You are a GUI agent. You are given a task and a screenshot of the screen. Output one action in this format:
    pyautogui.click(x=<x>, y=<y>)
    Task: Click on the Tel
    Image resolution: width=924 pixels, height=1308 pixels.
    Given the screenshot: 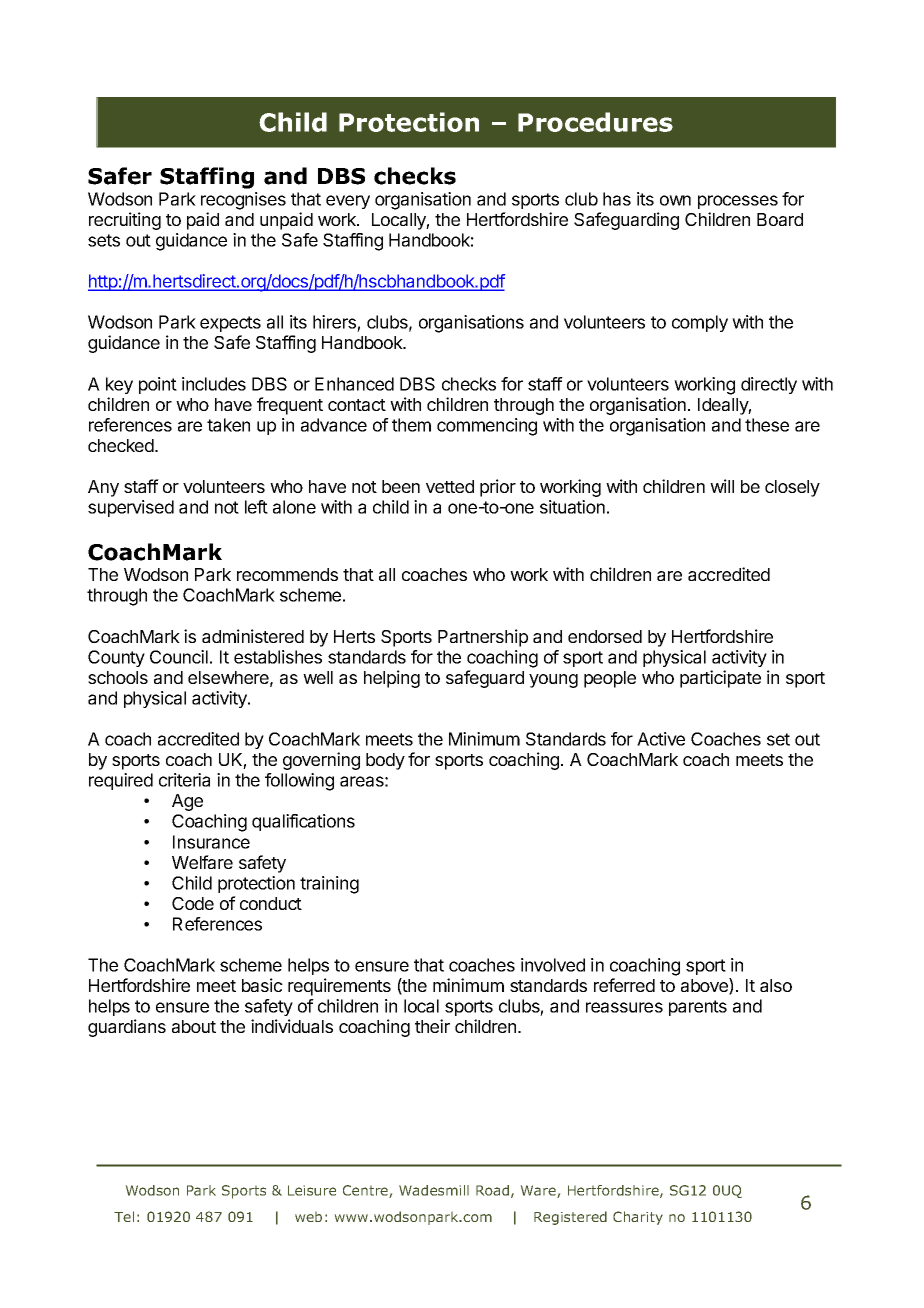 What is the action you would take?
    pyautogui.click(x=124, y=1216)
